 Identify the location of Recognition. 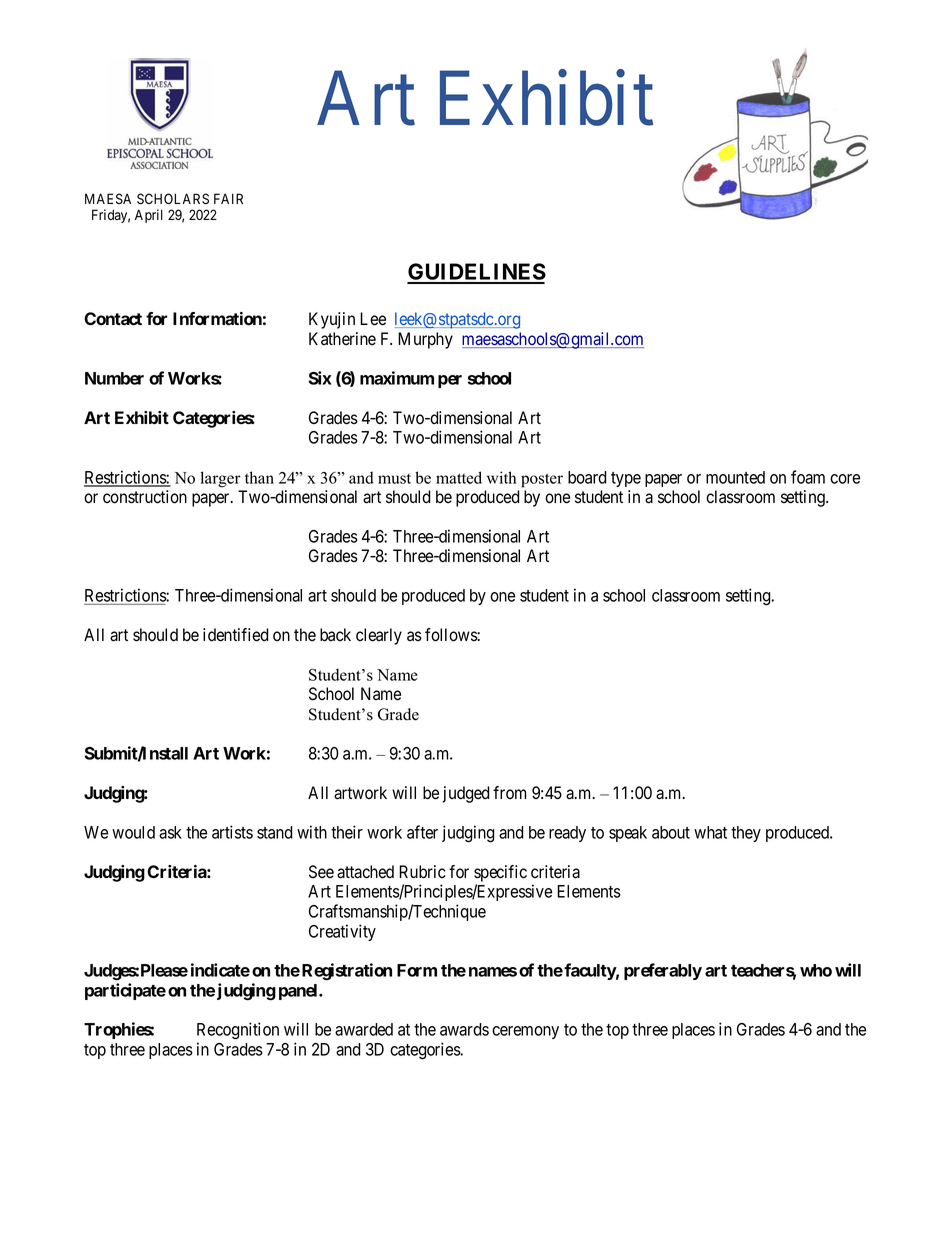
(238, 1031).
